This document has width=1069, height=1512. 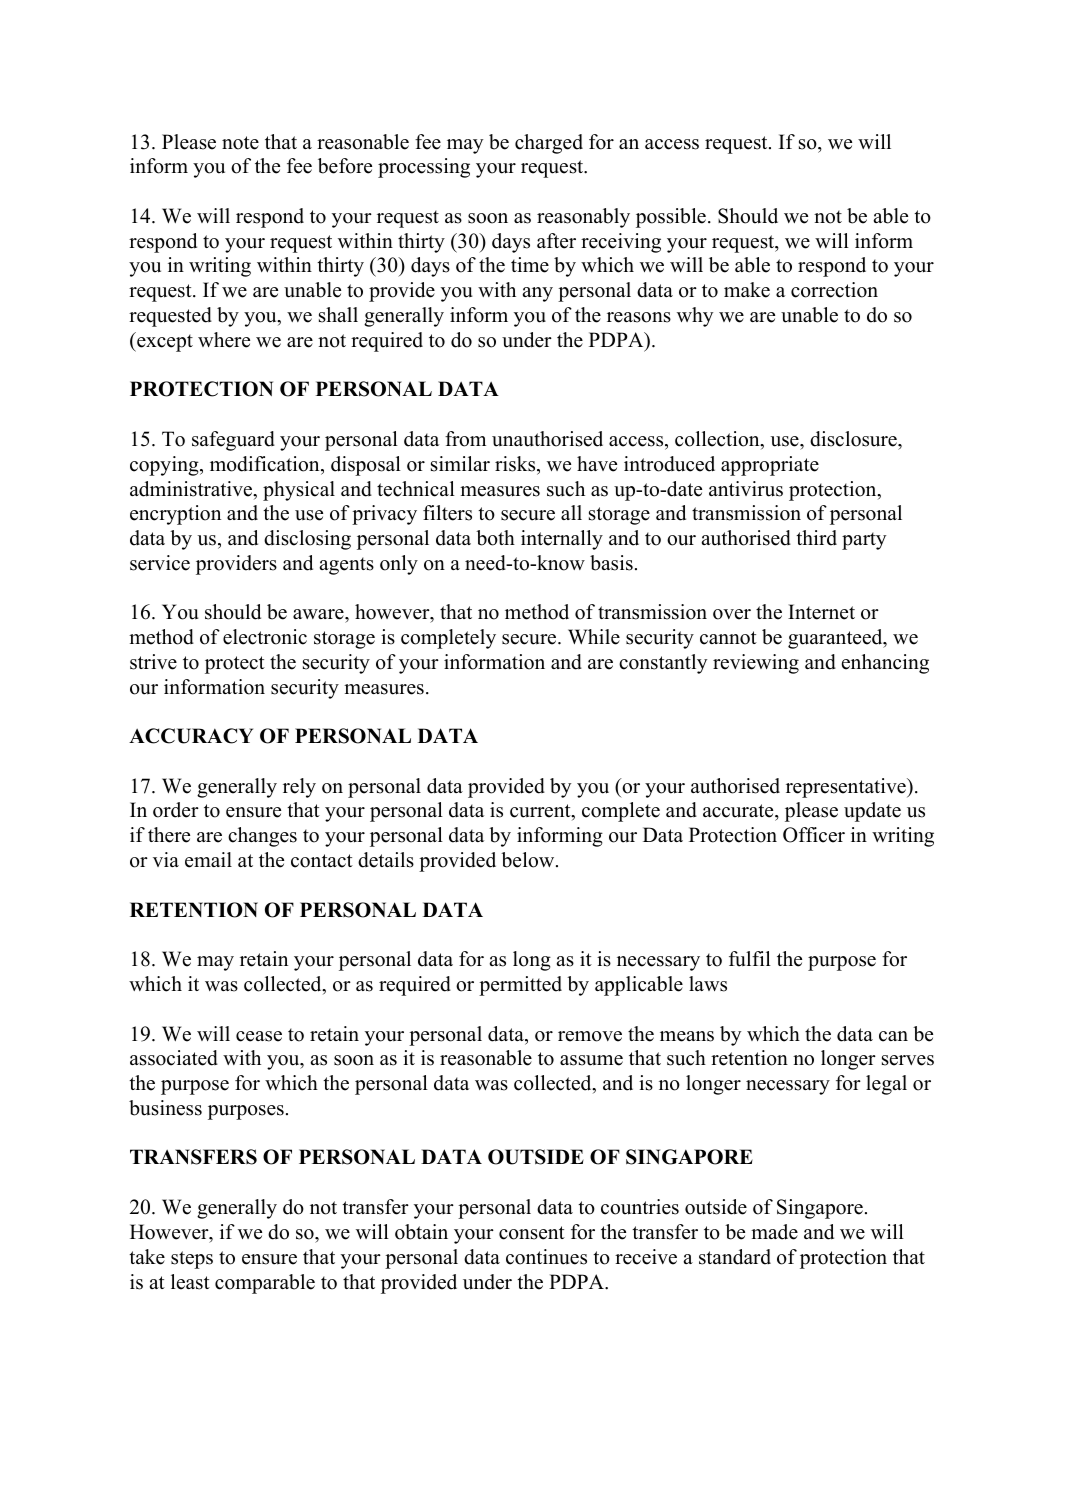 What do you see at coordinates (549, 144) in the document?
I see `charged` at bounding box center [549, 144].
